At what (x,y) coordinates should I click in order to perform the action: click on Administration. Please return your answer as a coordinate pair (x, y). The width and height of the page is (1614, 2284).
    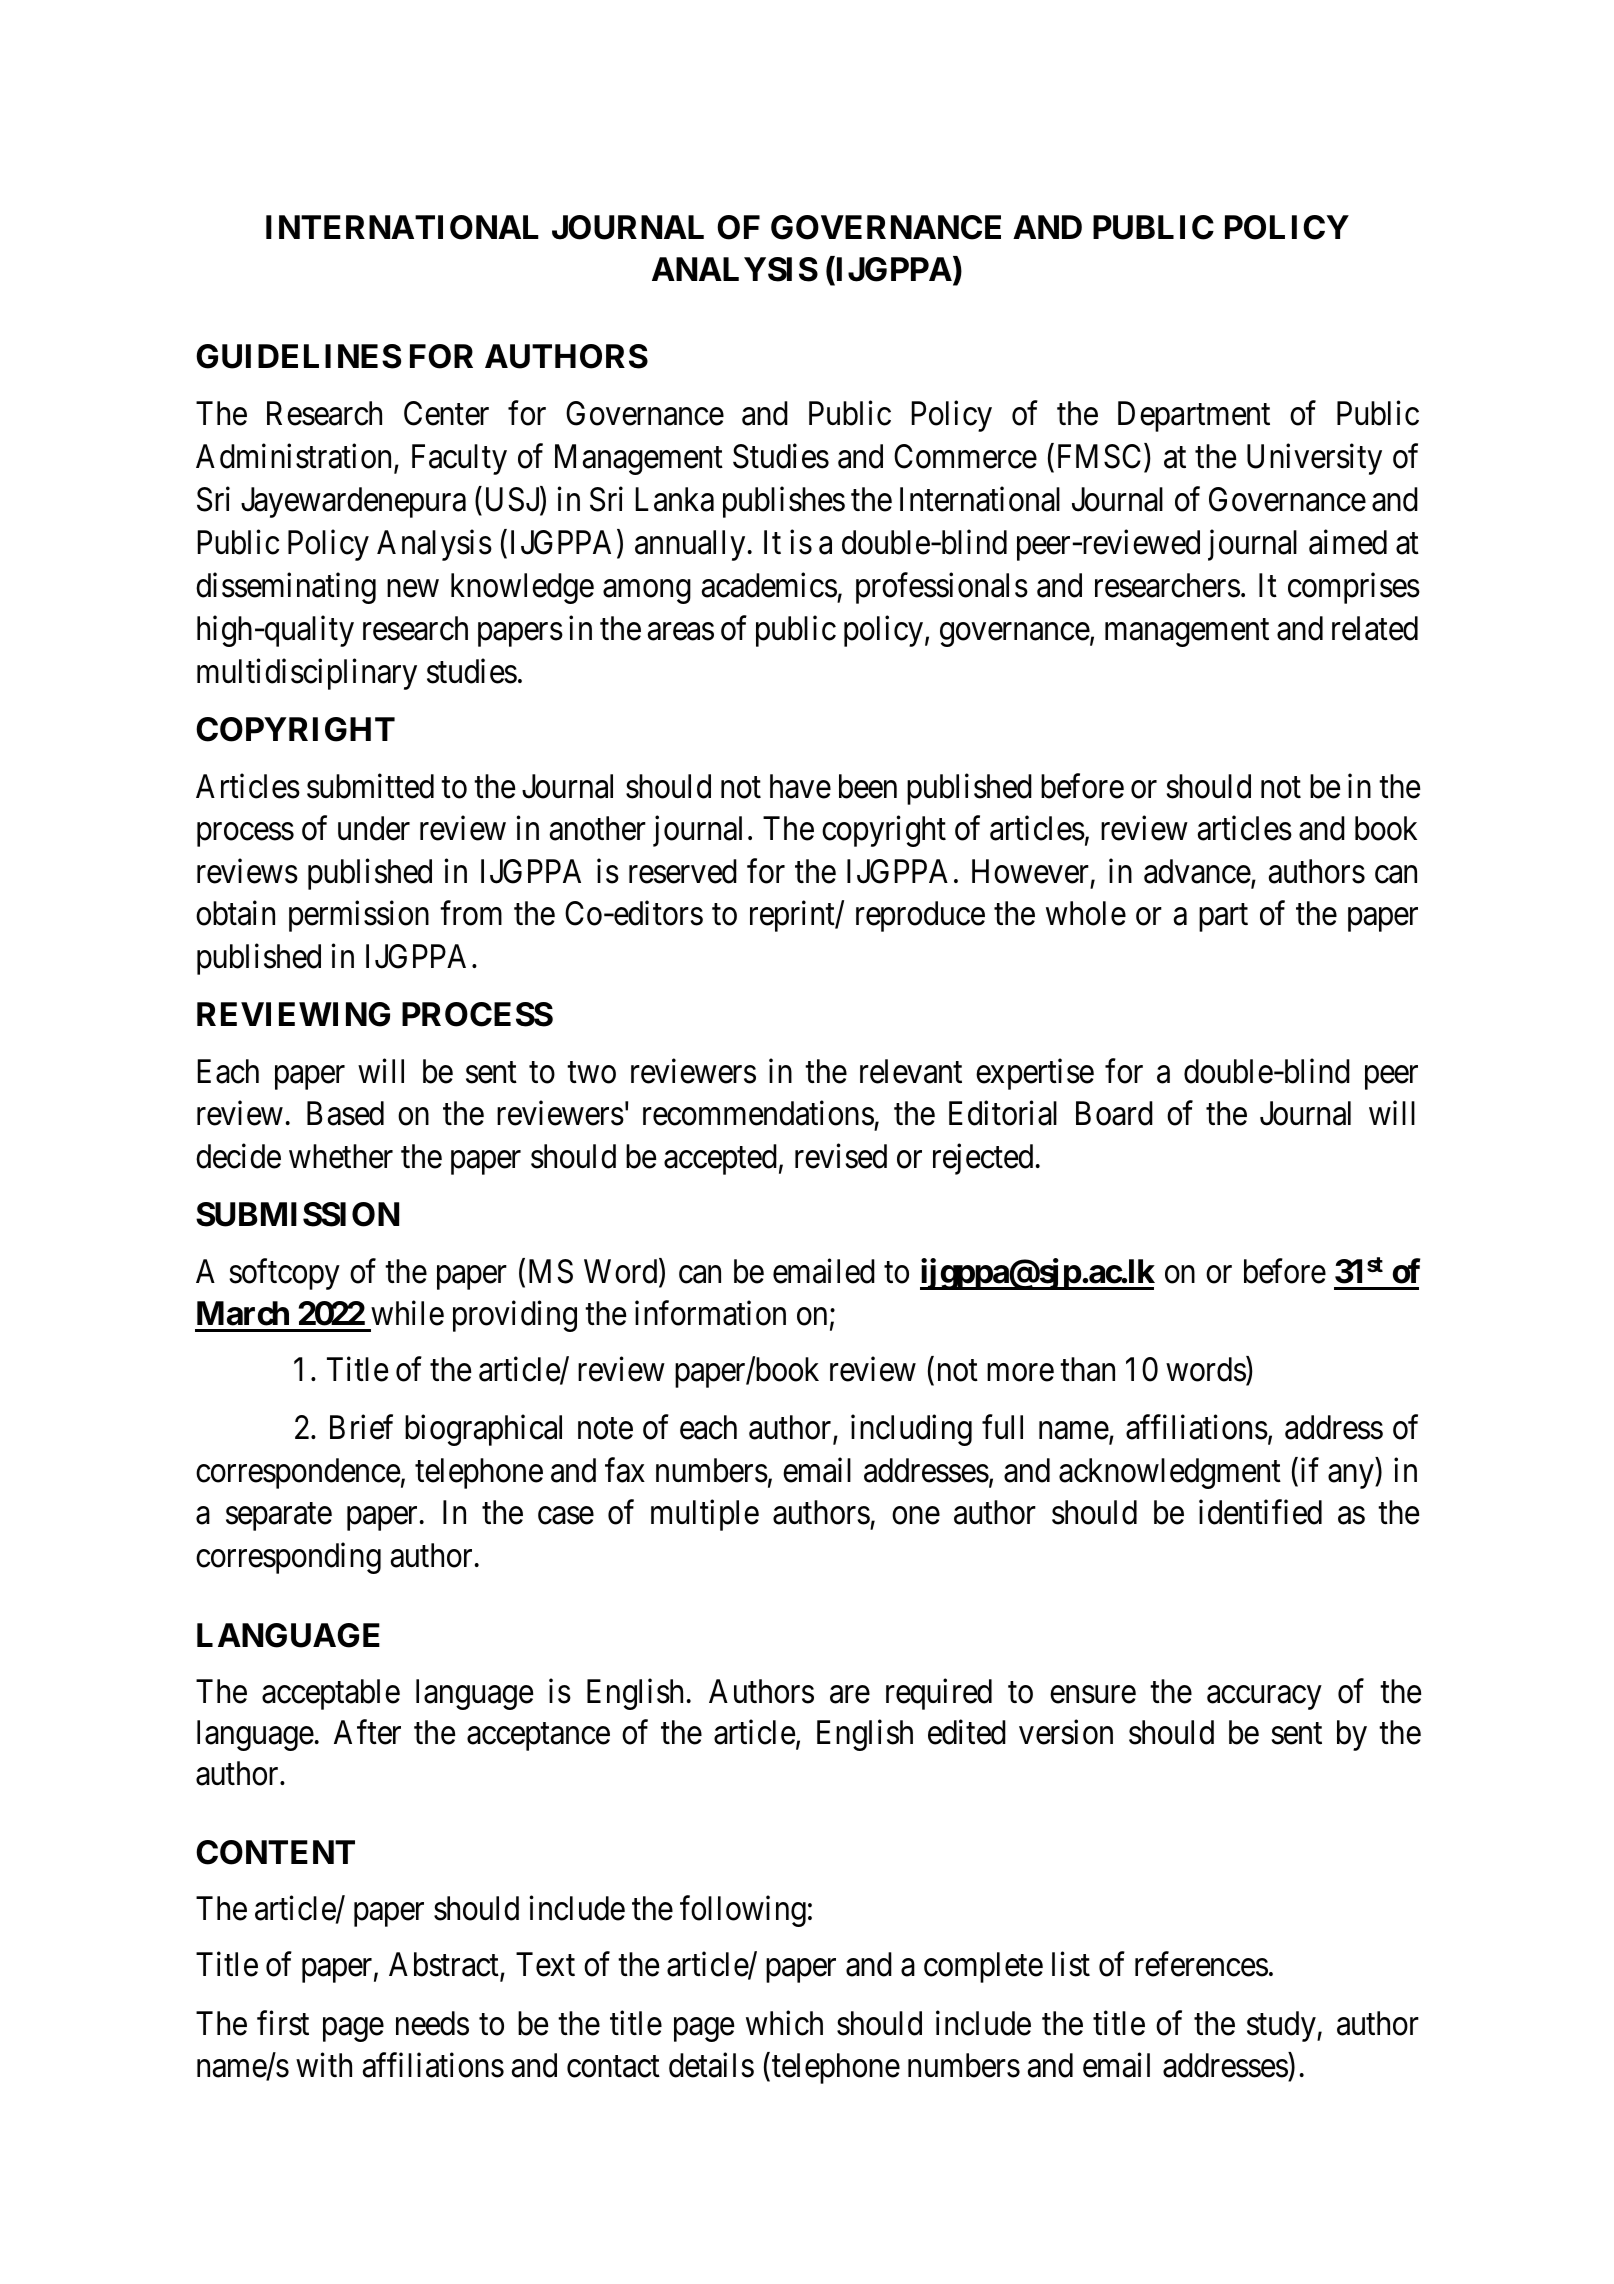
    Looking at the image, I should click on (295, 458).
